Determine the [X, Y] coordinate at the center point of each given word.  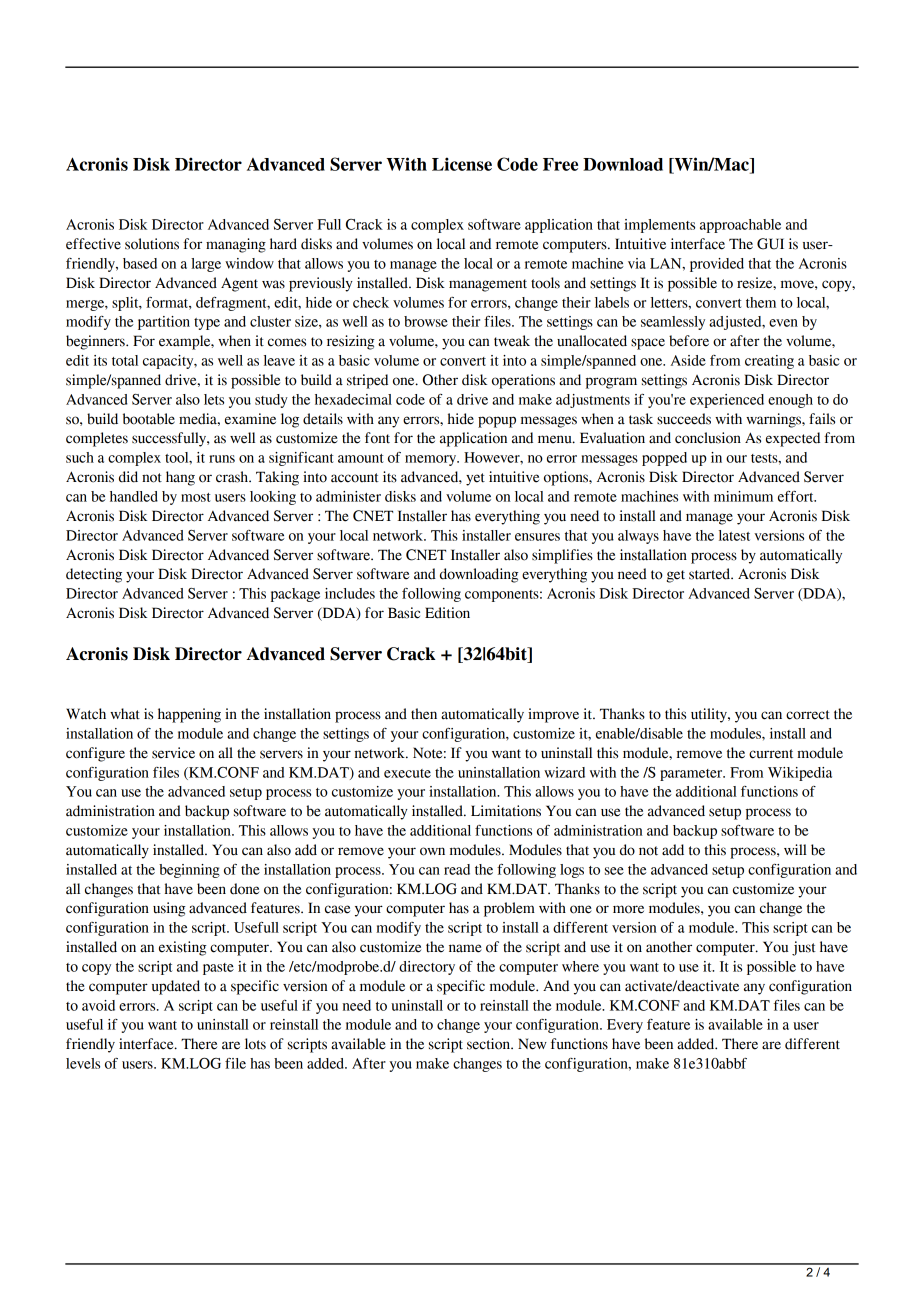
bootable [149, 419]
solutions [152, 244]
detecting [94, 575]
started [711, 574]
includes [350, 593]
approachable [740, 226]
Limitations [506, 811]
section [489, 1044]
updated [176, 987]
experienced [727, 401]
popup [497, 422]
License [462, 164]
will [795, 849]
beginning [189, 871]
